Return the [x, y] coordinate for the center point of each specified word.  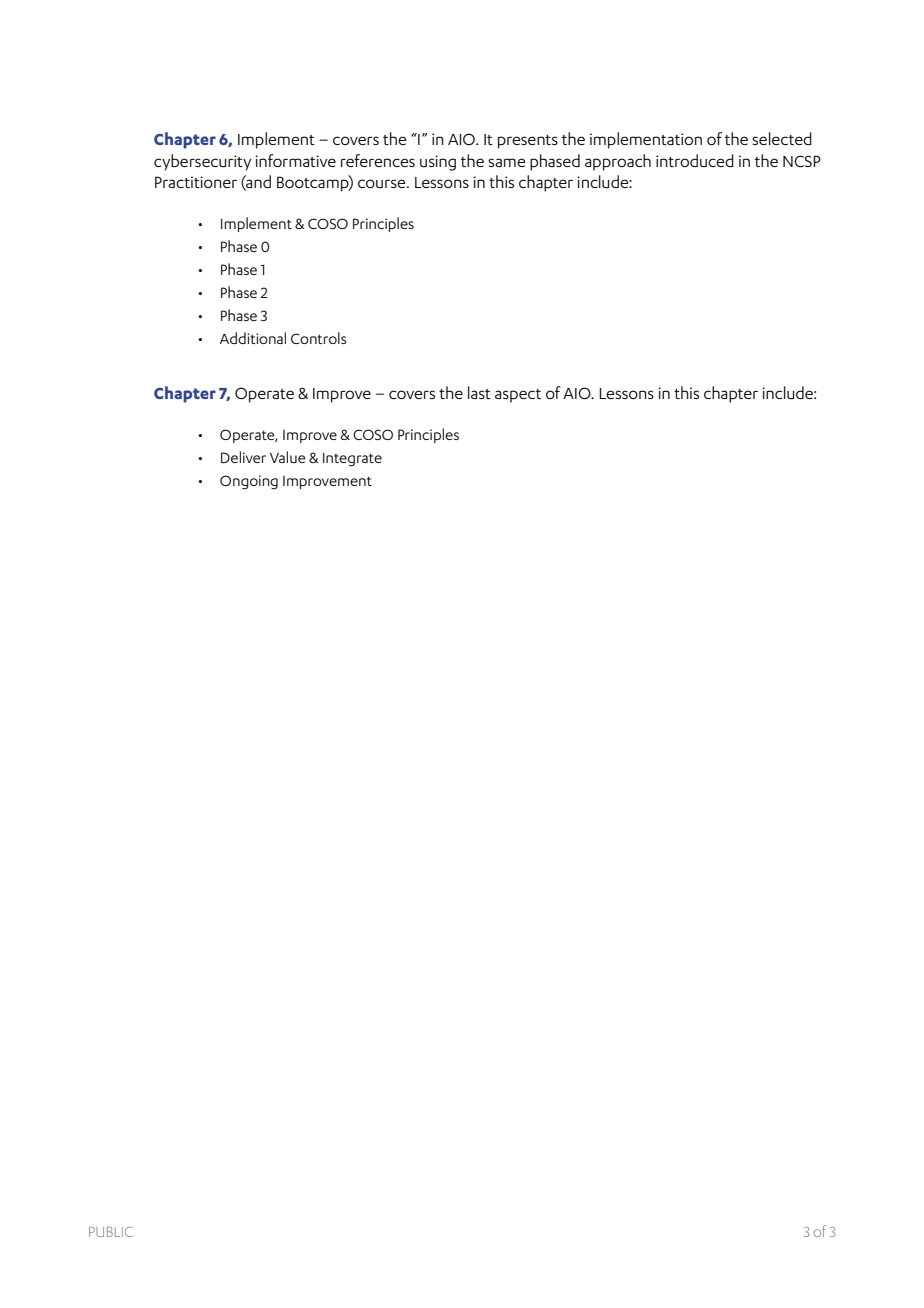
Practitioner [196, 182]
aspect [518, 396]
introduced [695, 160]
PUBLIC [111, 1231]
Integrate [352, 460]
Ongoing [249, 482]
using [438, 163]
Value [287, 457]
